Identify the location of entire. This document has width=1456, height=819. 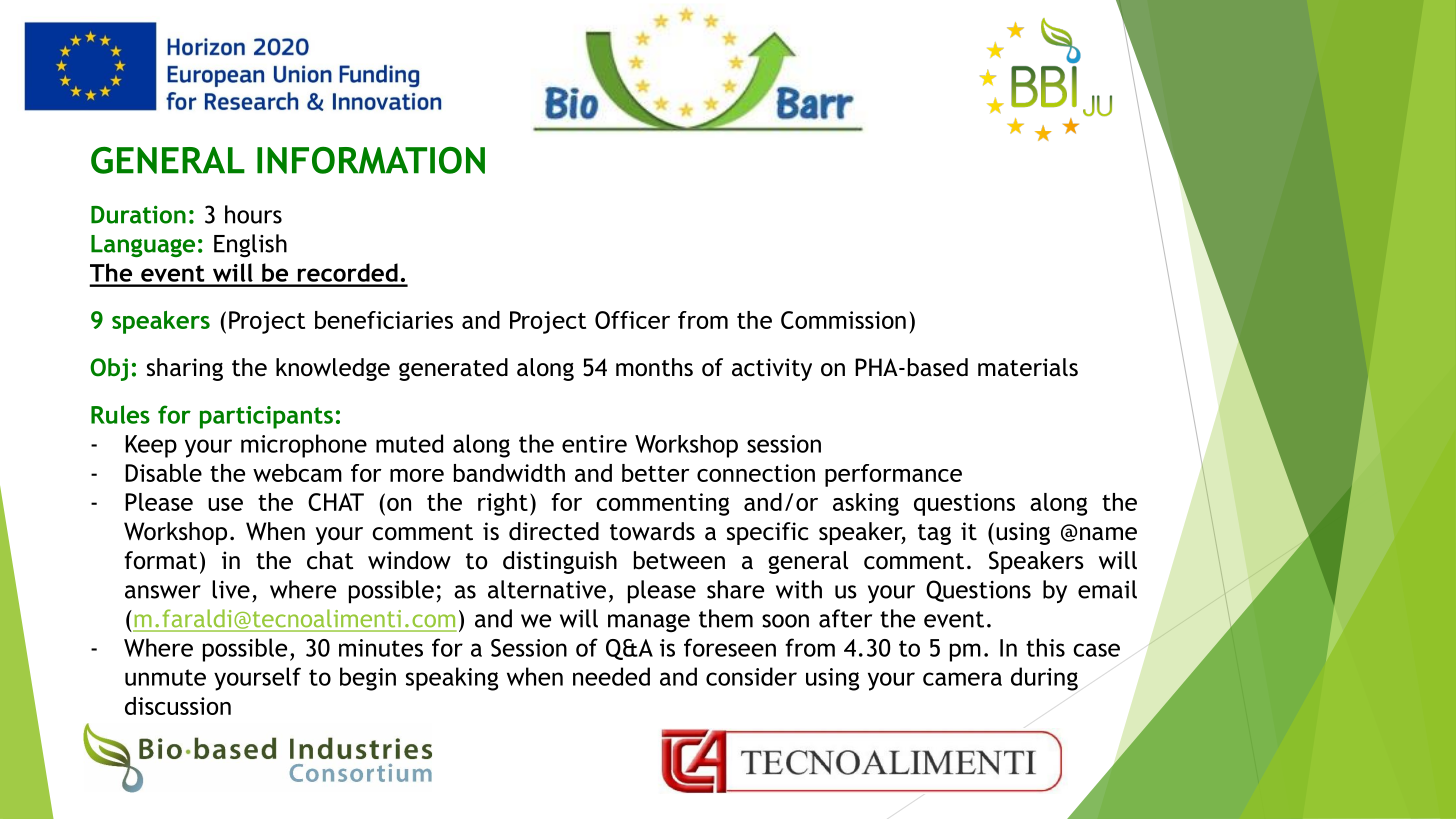
(594, 444).
